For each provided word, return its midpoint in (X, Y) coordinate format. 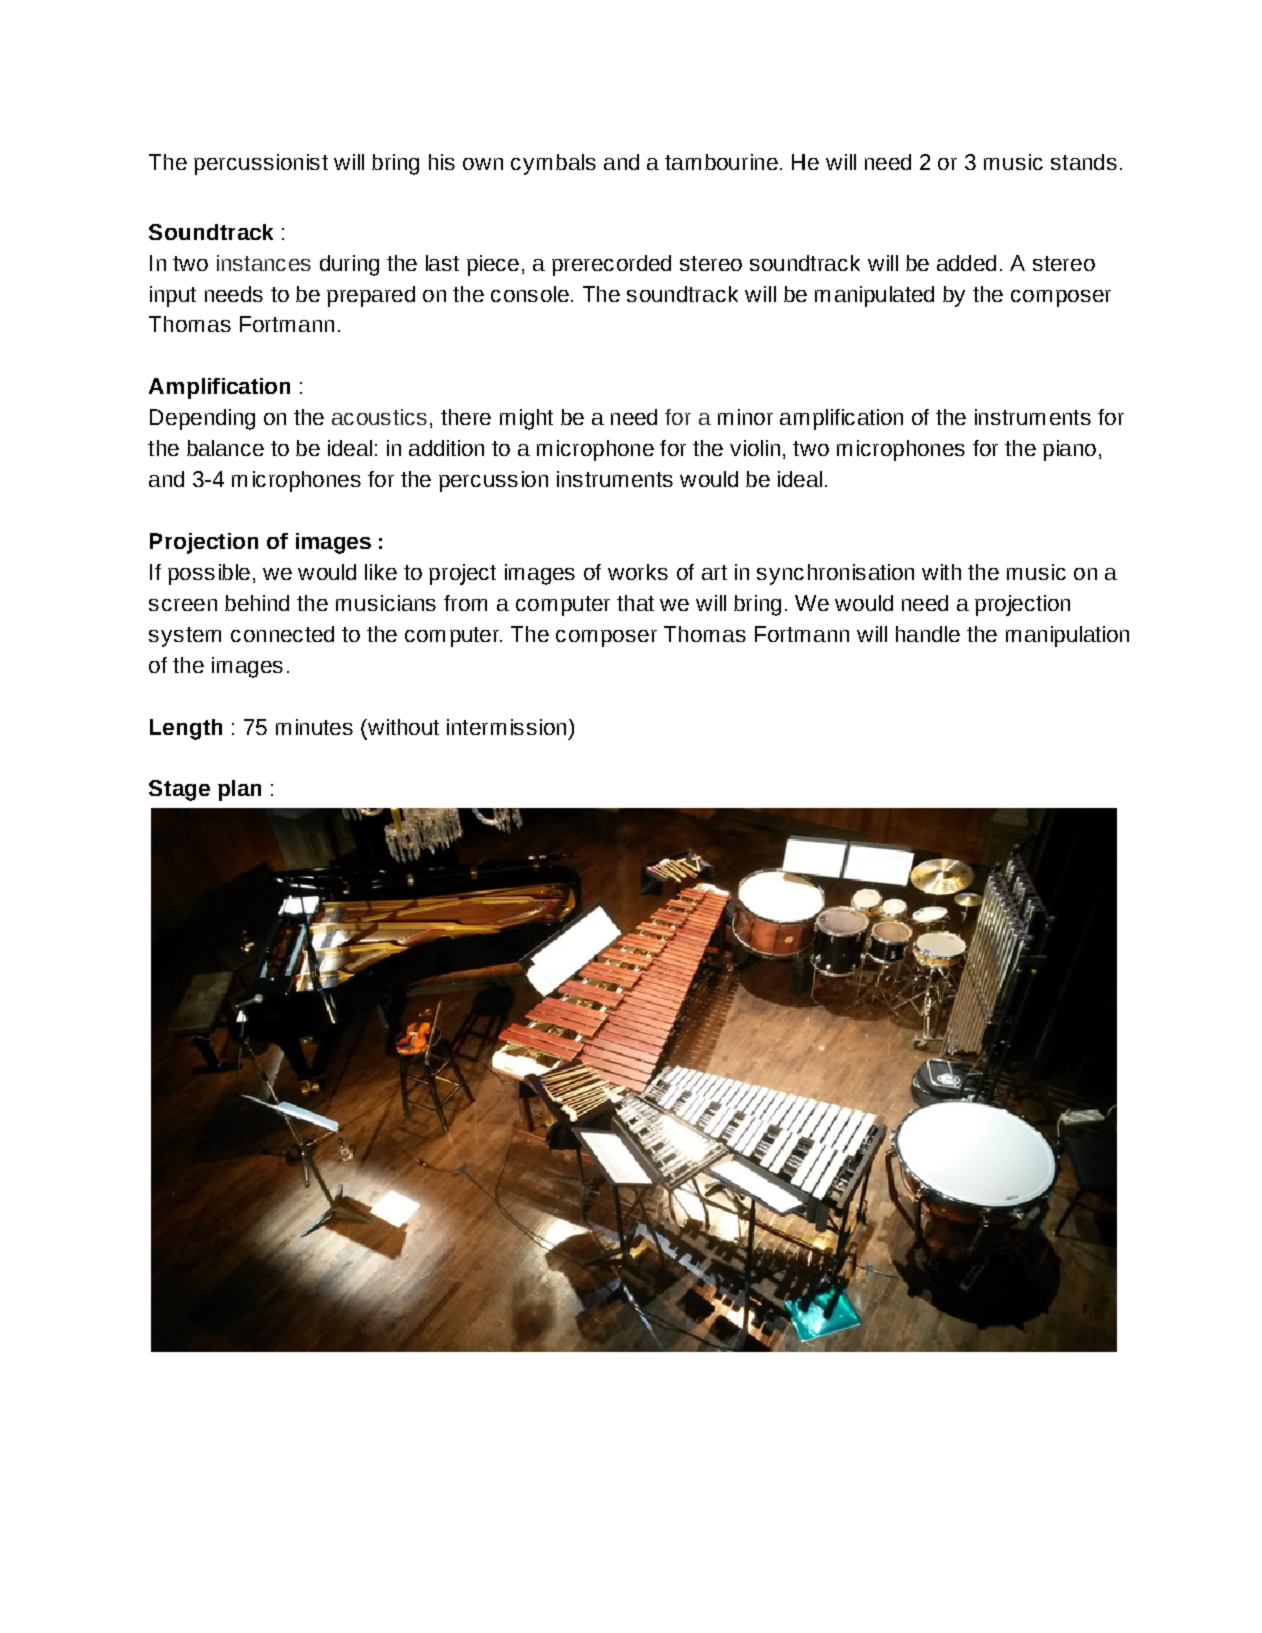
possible (209, 574)
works (638, 572)
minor (745, 417)
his (442, 162)
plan (239, 790)
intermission (506, 727)
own (483, 164)
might (526, 419)
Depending (202, 419)
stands (1084, 162)
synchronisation (835, 574)
